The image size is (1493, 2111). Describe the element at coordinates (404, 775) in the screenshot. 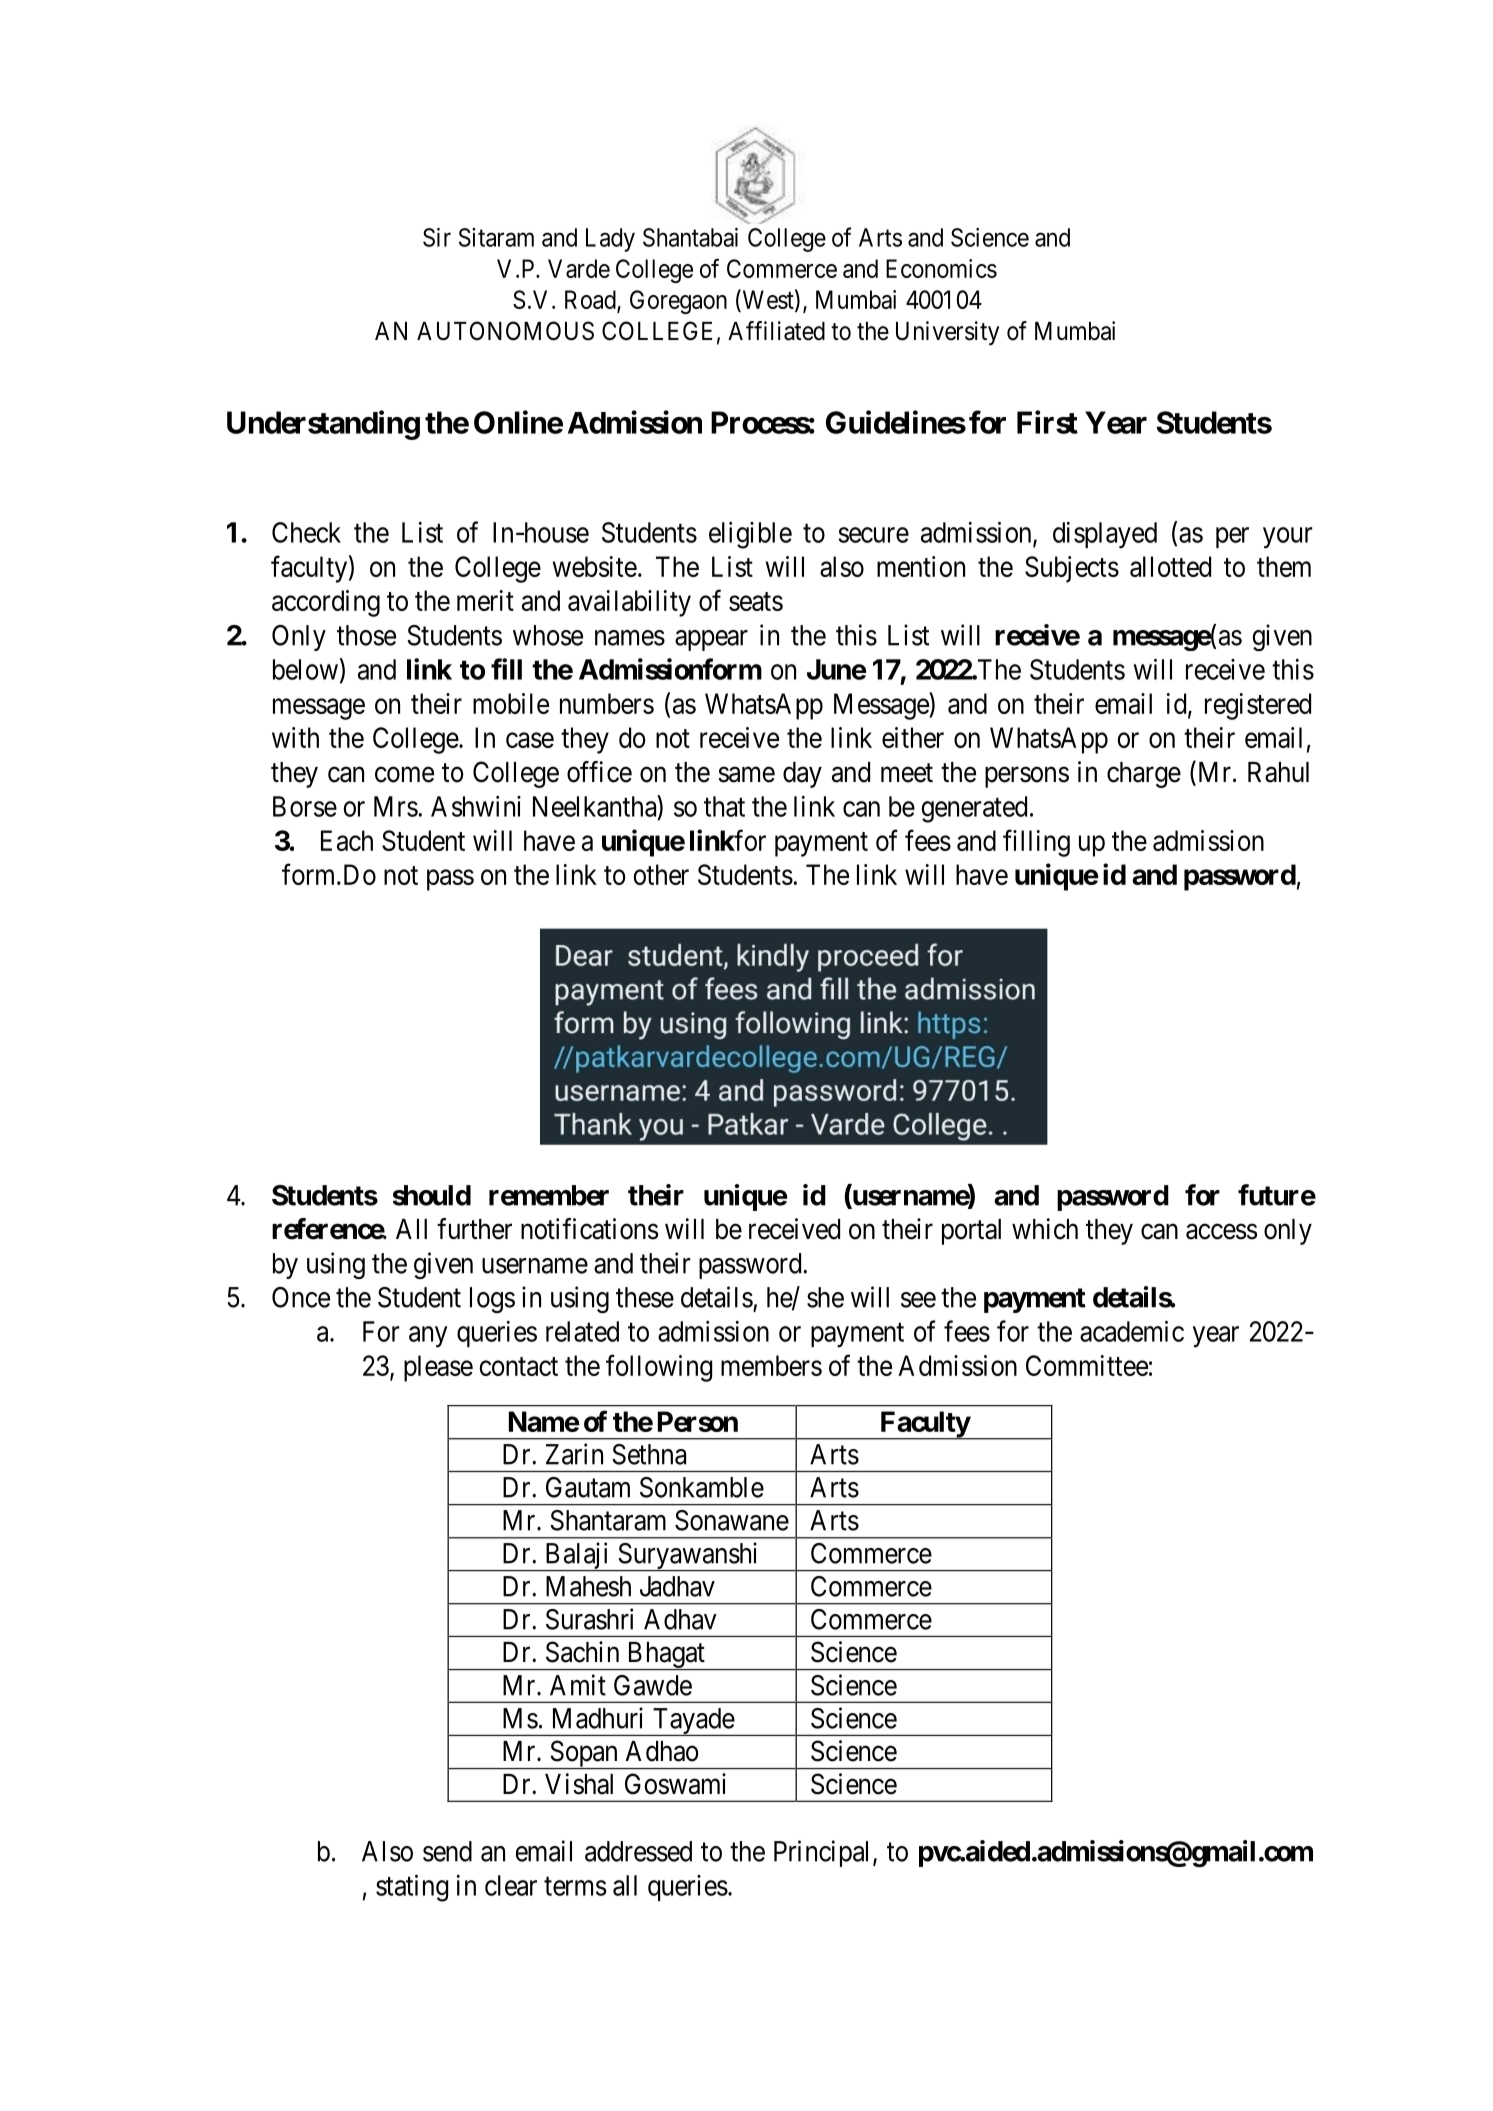

I see `come` at that location.
